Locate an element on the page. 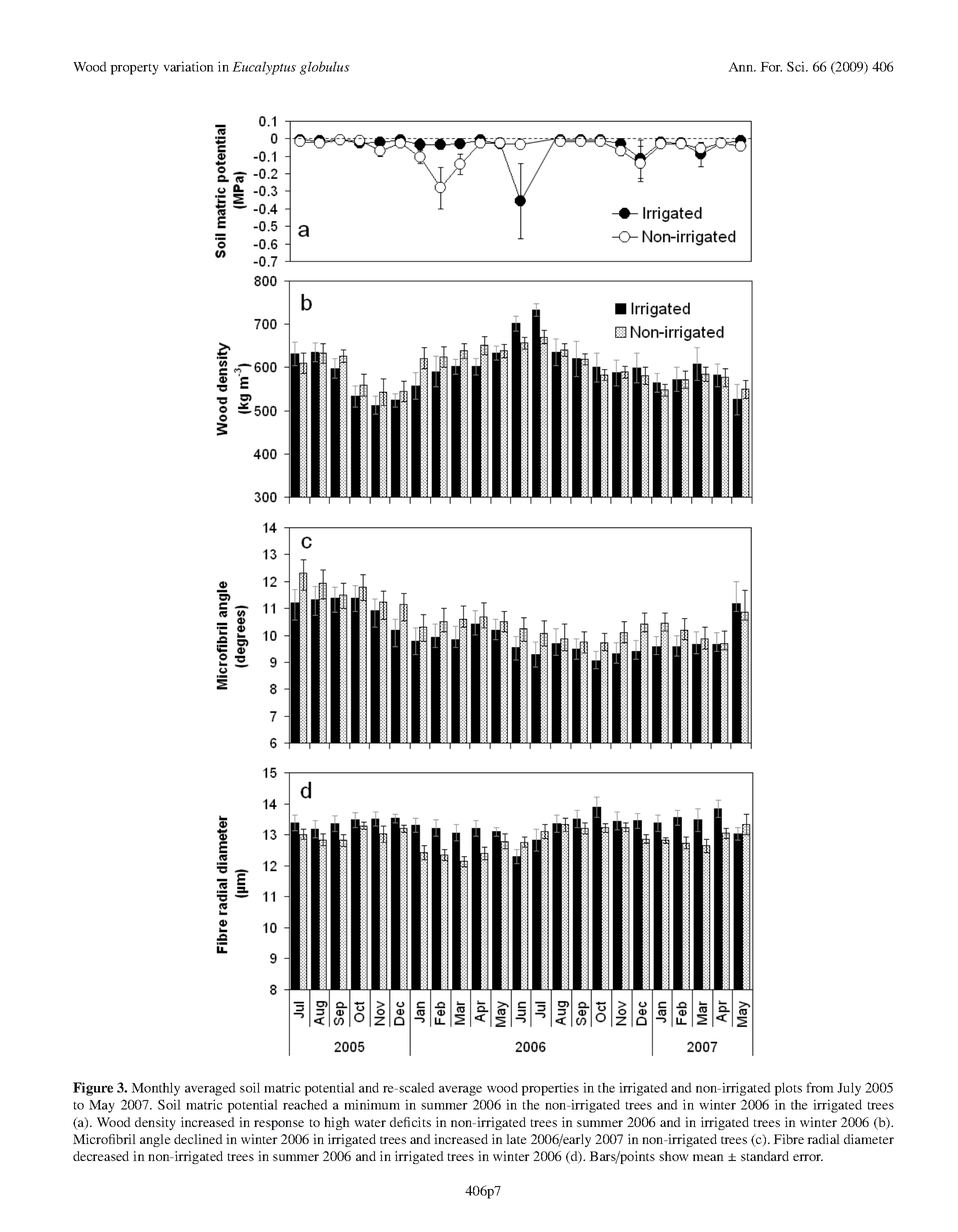  Monthly is located at coordinates (155, 1089).
